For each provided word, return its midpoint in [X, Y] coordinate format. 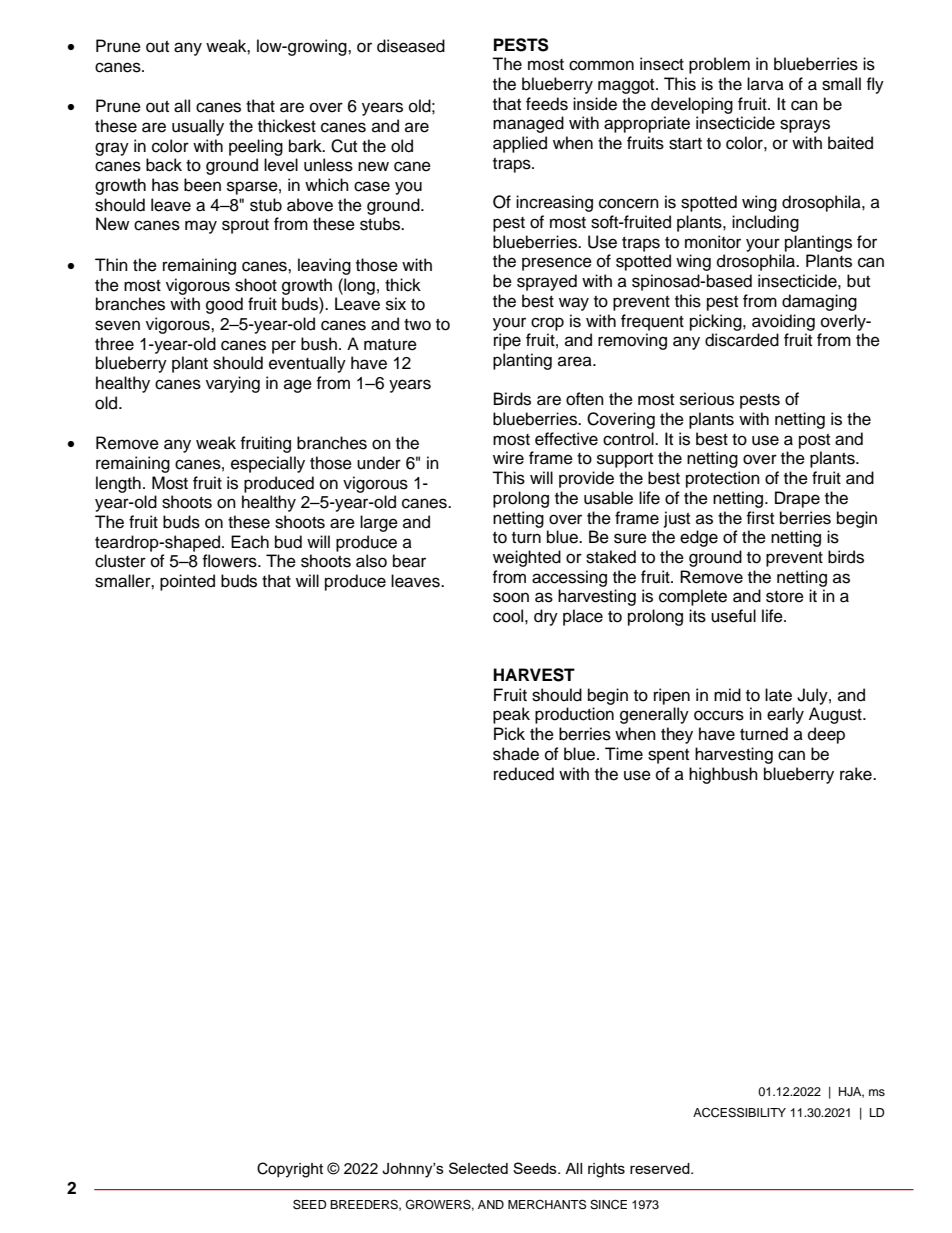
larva [765, 83]
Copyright [290, 1170]
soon [511, 597]
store [785, 597]
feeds [547, 104]
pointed [187, 582]
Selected [478, 1168]
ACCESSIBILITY [739, 1112]
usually [198, 127]
